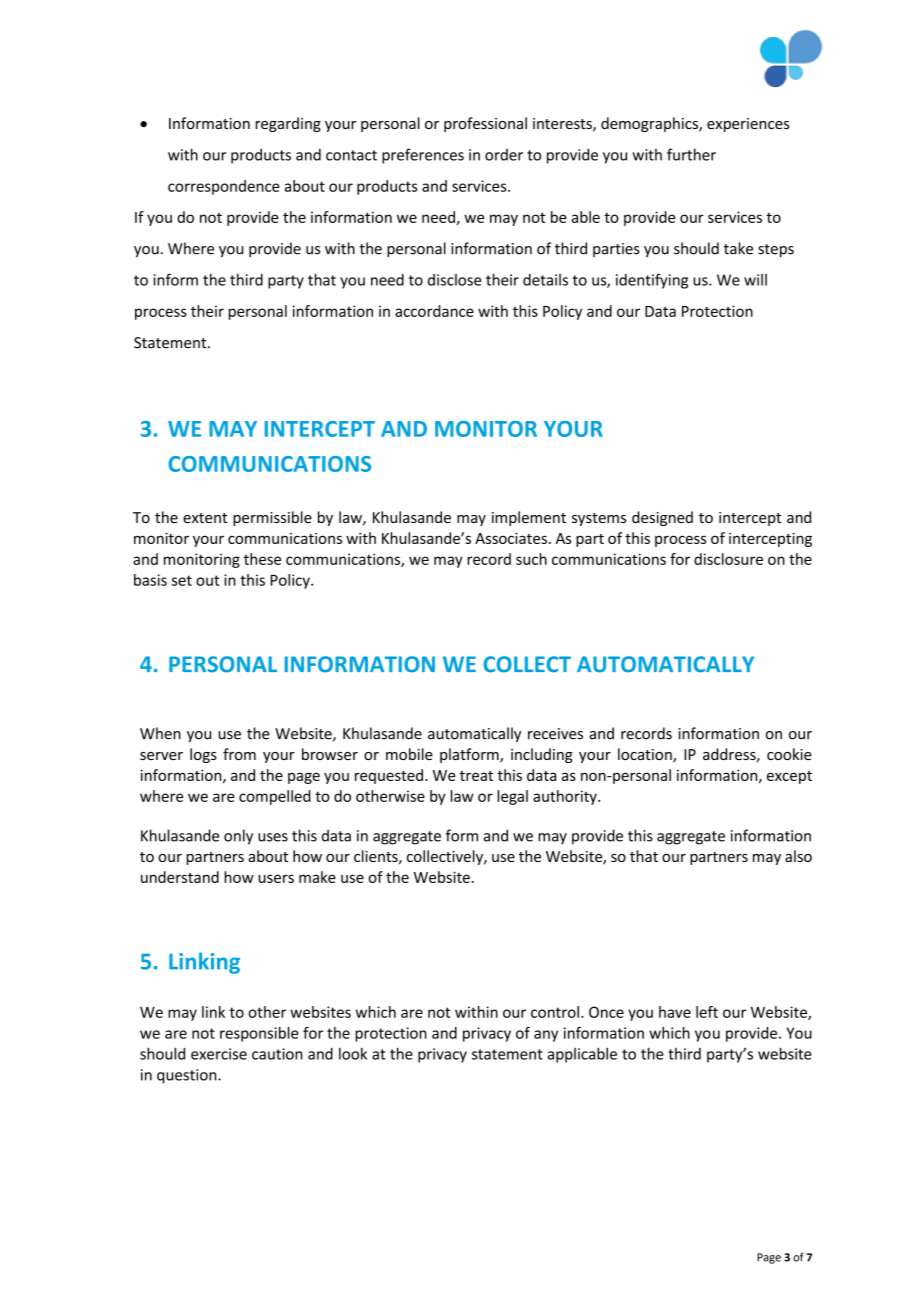  Describe the element at coordinates (662, 518) in the image. I see `designed` at that location.
